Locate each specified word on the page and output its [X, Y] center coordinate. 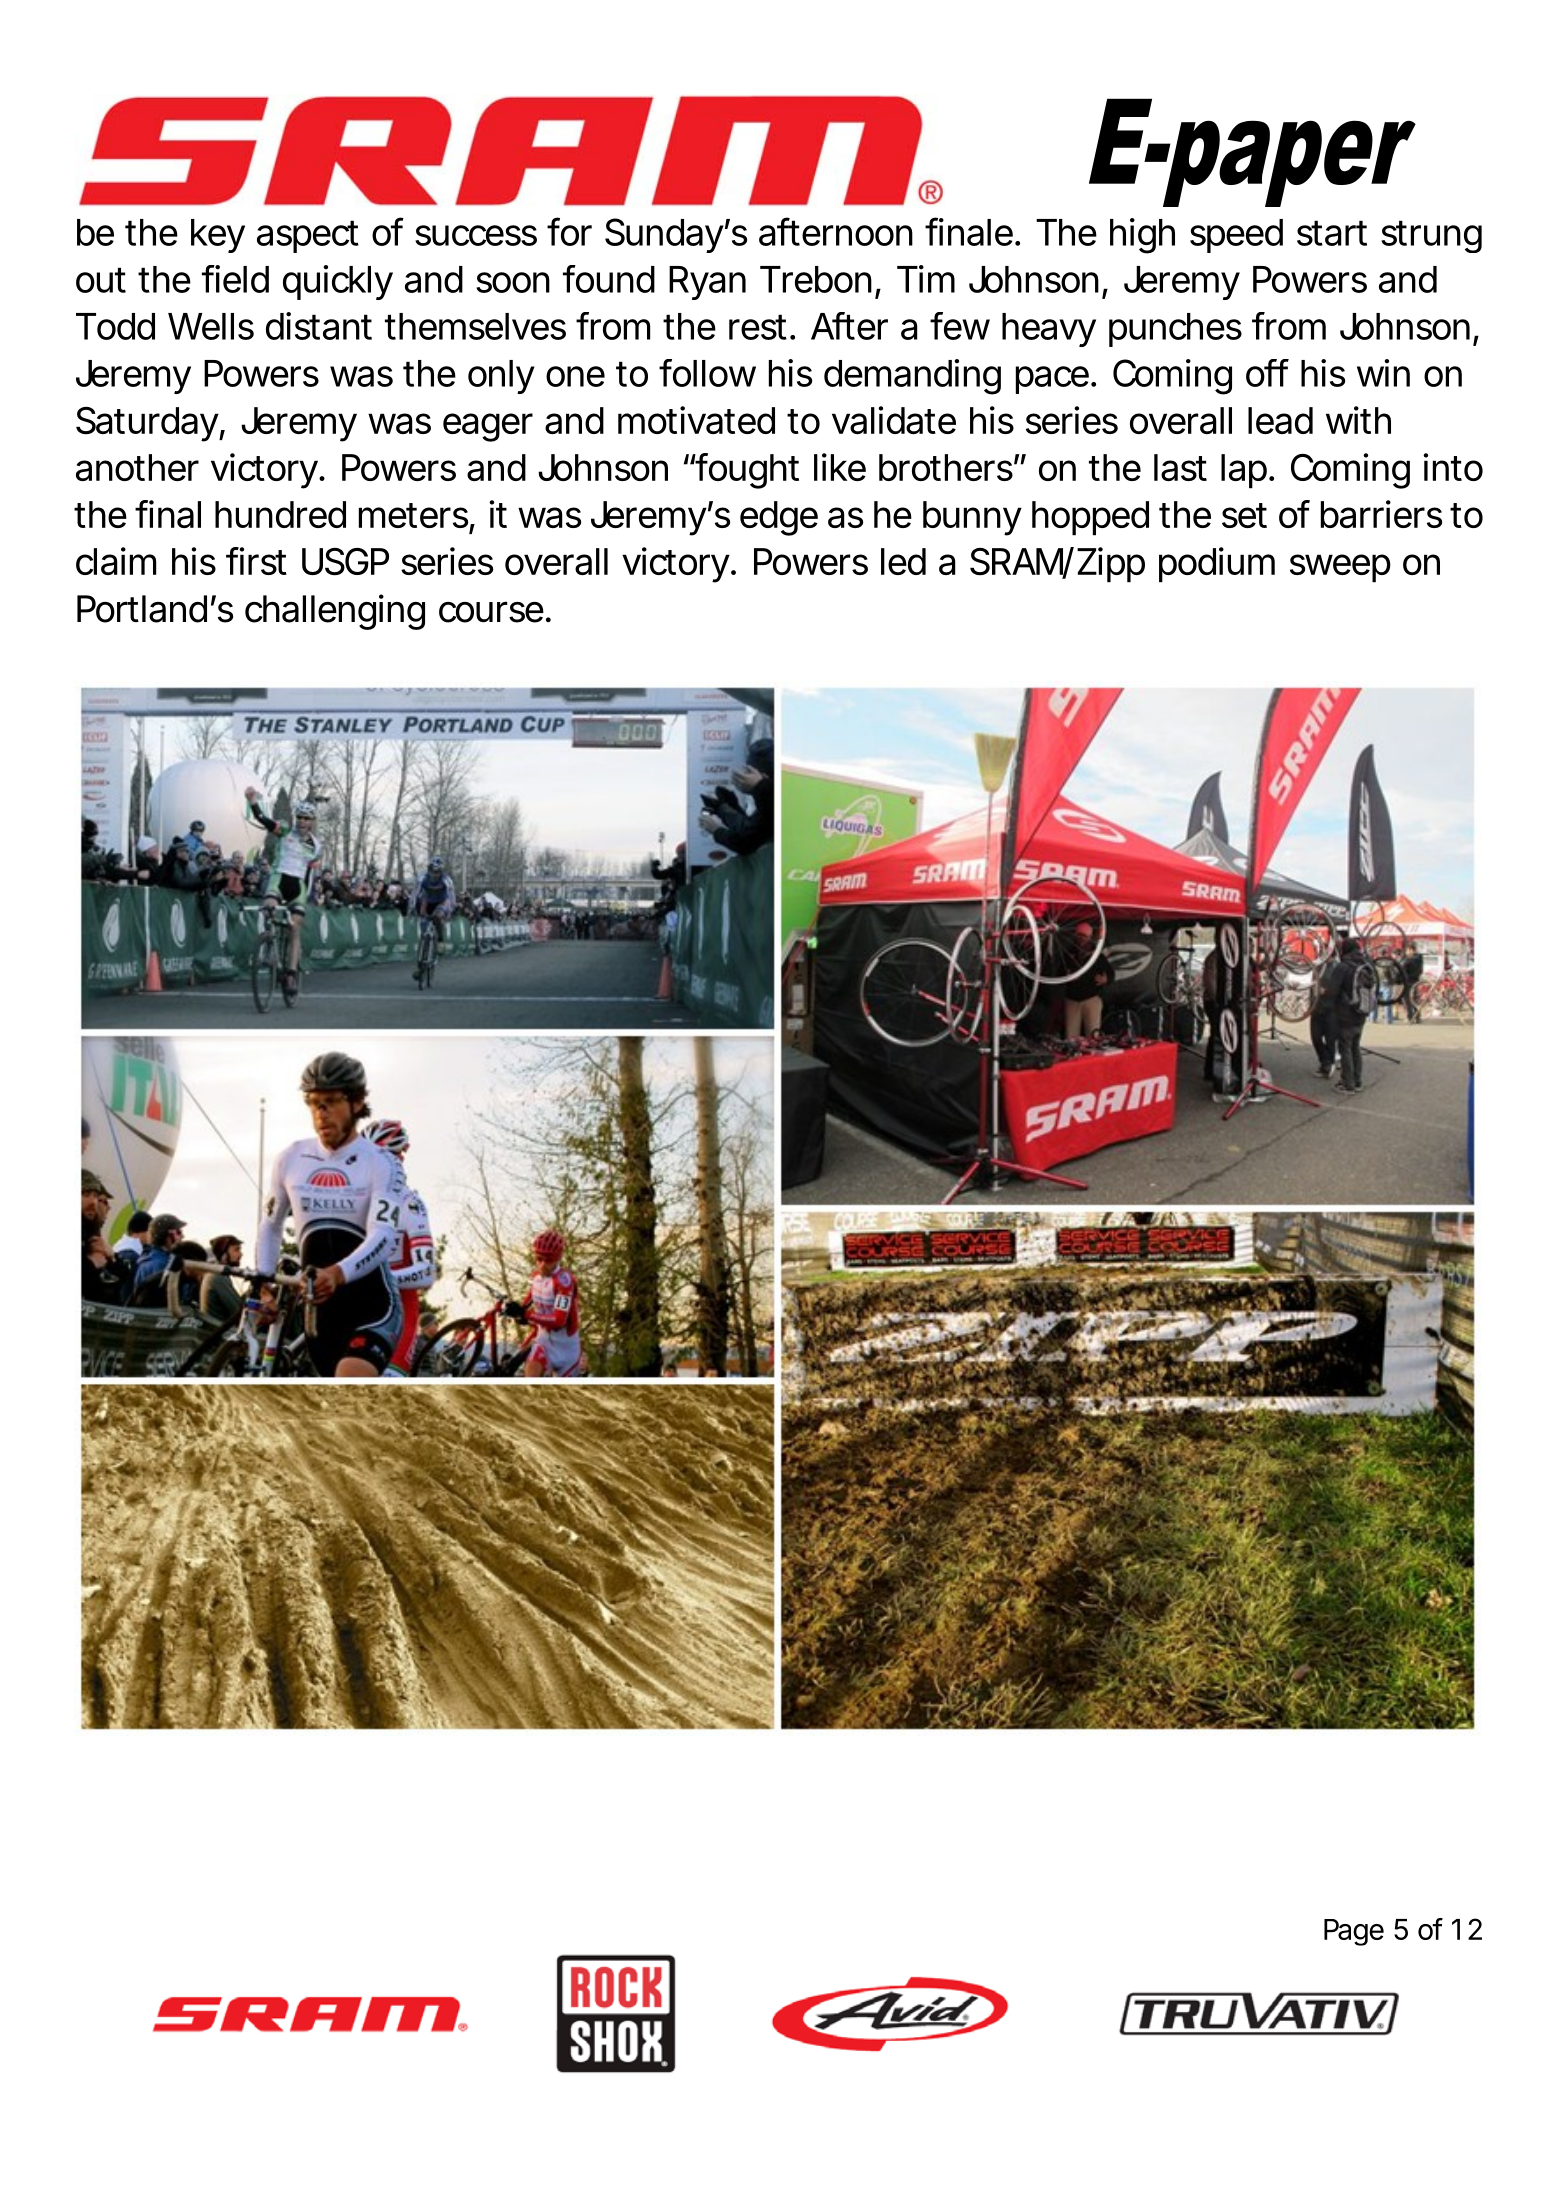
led [903, 561]
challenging [335, 612]
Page [1354, 1932]
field [235, 279]
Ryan [707, 283]
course [491, 612]
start [1332, 233]
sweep [1340, 568]
